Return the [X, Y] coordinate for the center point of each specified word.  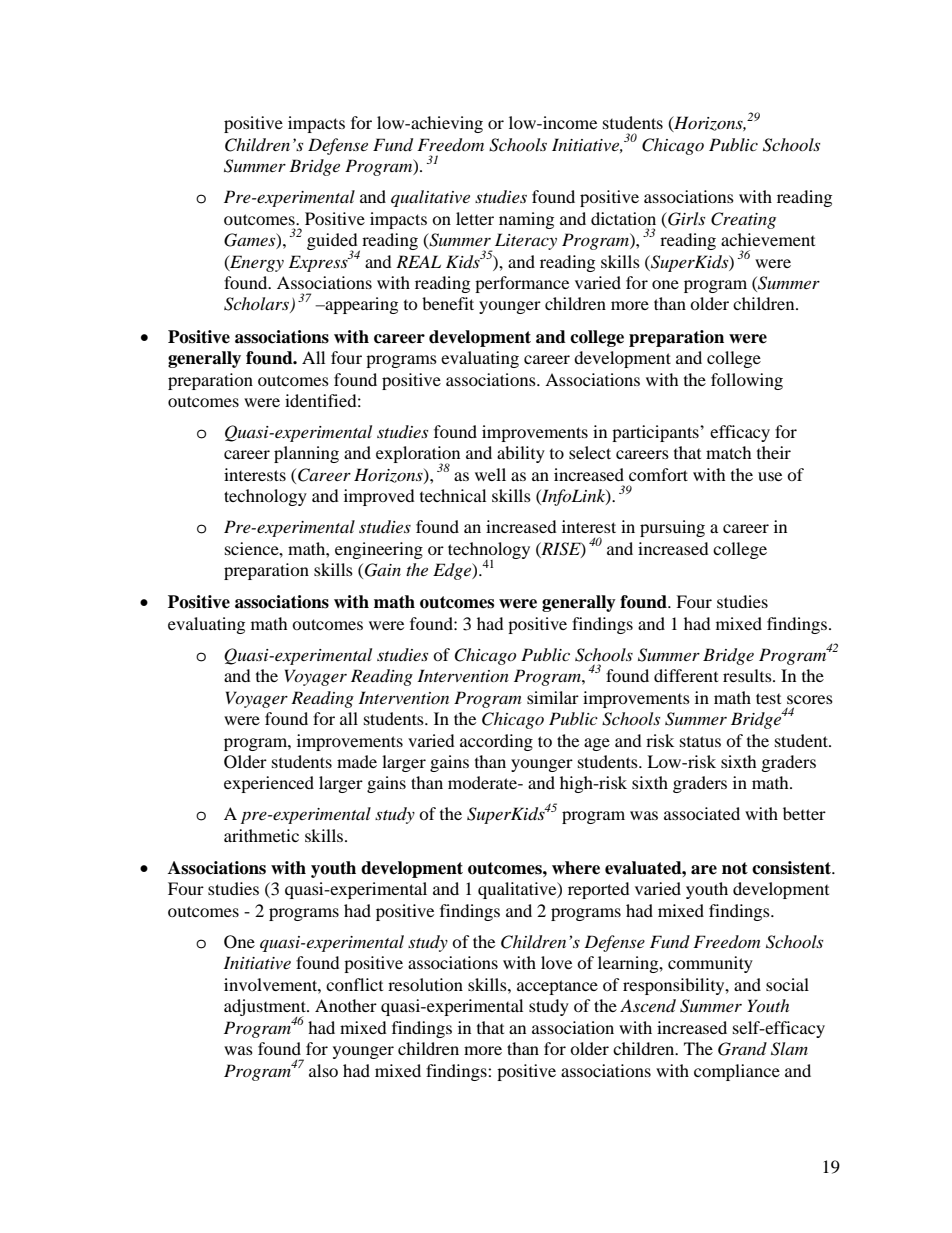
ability [521, 454]
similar [553, 697]
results [748, 675]
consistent [793, 868]
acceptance [557, 987]
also [323, 1070]
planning [306, 454]
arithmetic [261, 835]
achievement [768, 239]
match [729, 452]
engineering [379, 550]
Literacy [526, 241]
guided [333, 243]
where [576, 868]
